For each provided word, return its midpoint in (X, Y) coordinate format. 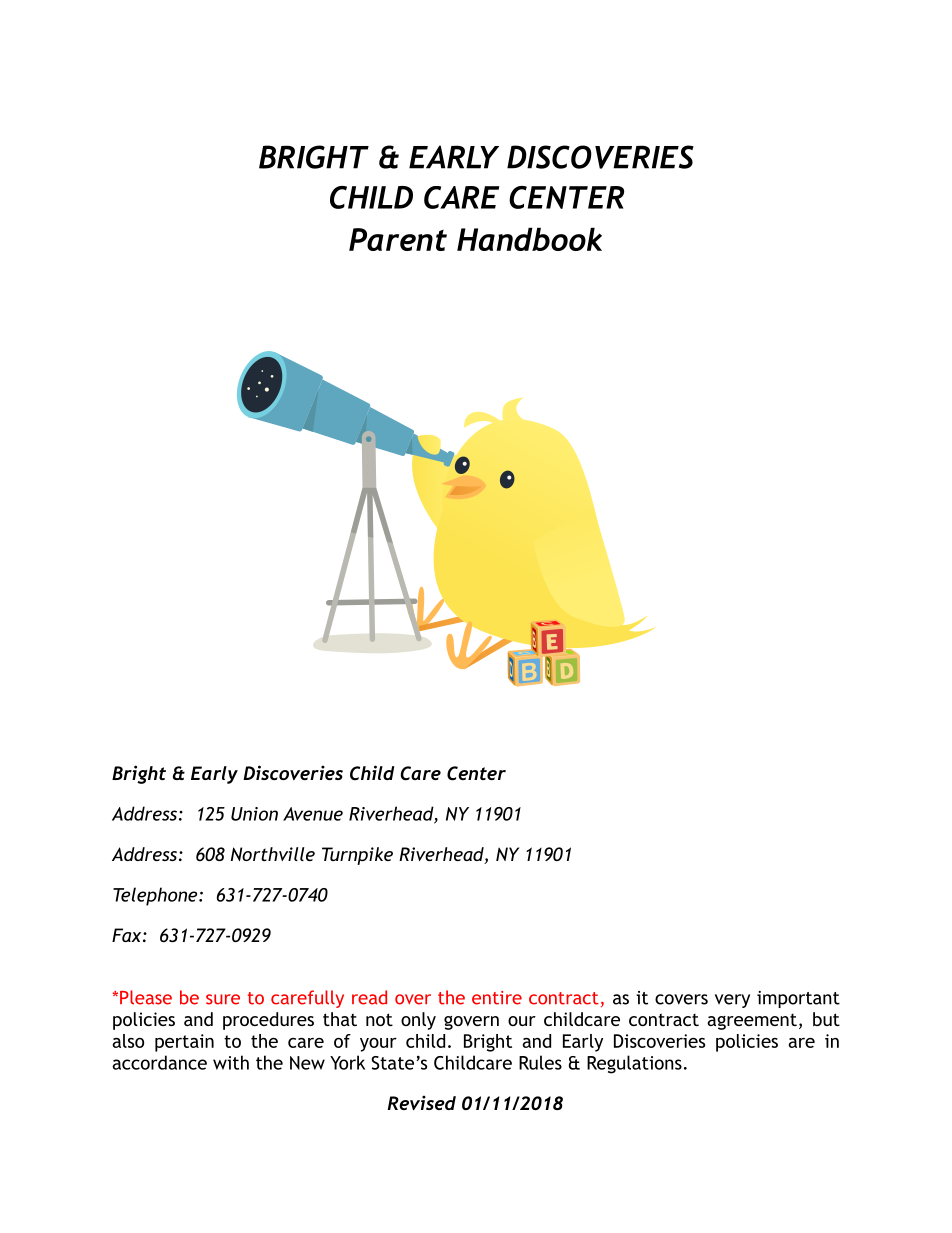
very (732, 1001)
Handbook (529, 239)
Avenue (313, 814)
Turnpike (357, 856)
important (798, 999)
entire (497, 998)
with (231, 1062)
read (369, 997)
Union (254, 814)
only (418, 1021)
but (826, 1019)
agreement (752, 1022)
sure (223, 999)
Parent (398, 239)
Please (146, 997)
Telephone (156, 896)
